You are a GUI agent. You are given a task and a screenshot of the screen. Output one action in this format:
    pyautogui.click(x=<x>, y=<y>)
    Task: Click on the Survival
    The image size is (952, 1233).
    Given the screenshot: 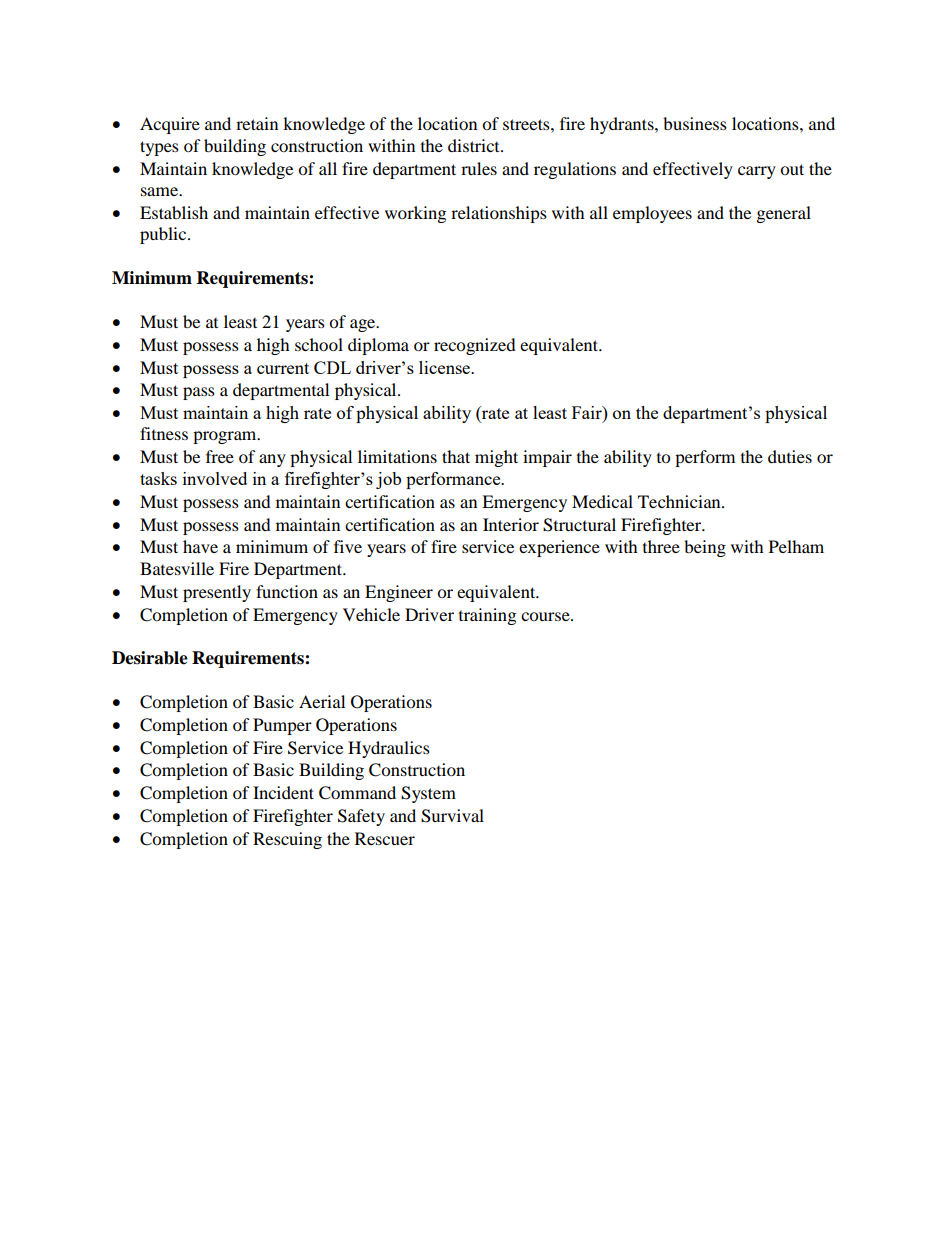 What is the action you would take?
    pyautogui.click(x=452, y=816)
